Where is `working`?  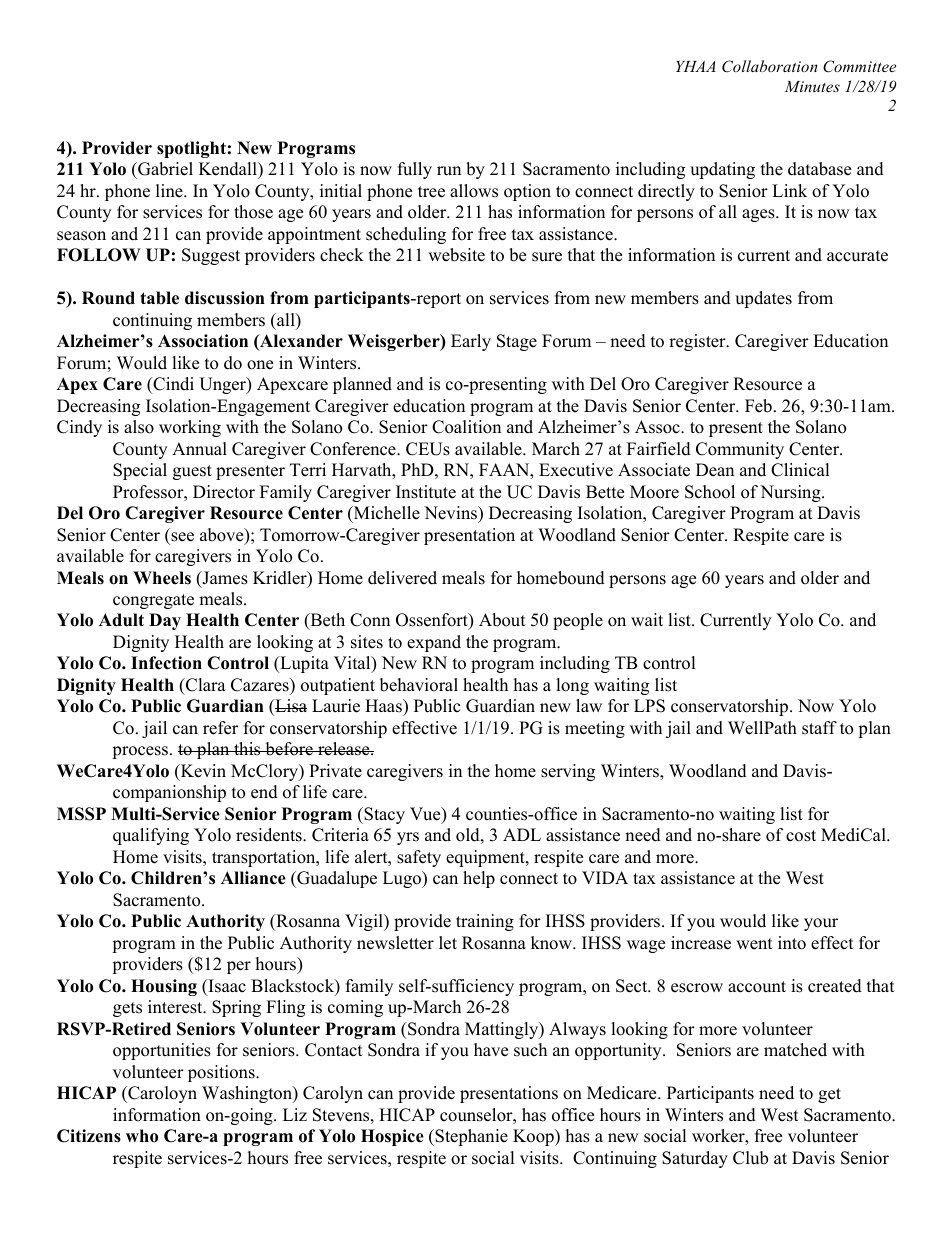 working is located at coordinates (190, 428).
